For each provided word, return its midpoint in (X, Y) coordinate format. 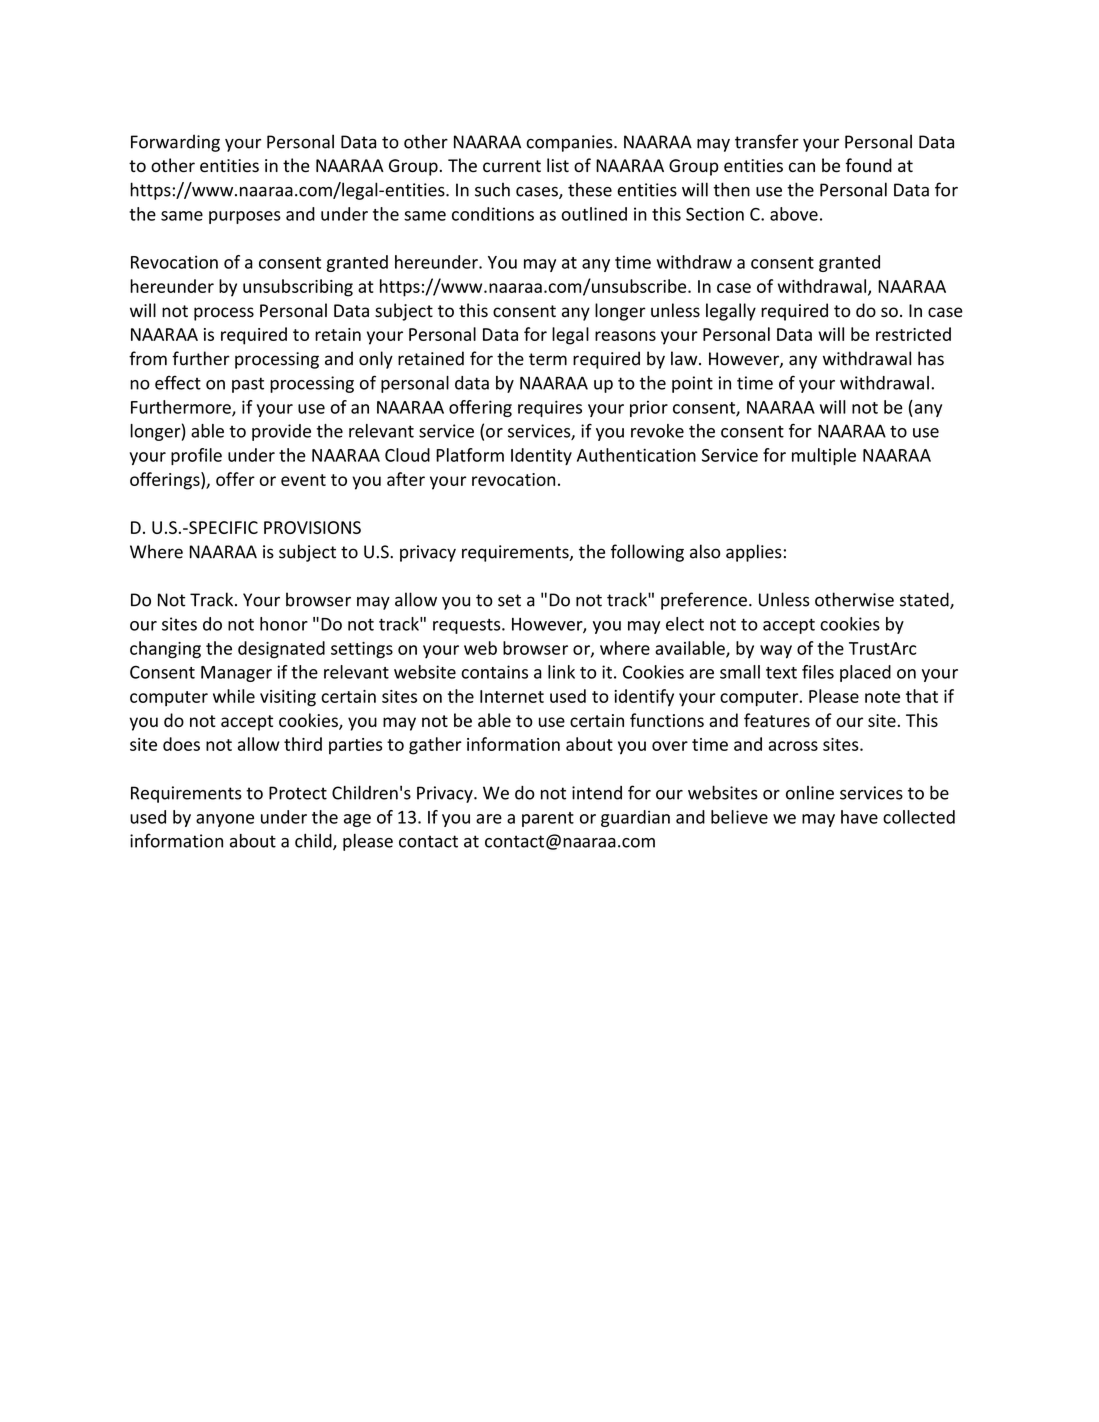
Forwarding (175, 143)
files (818, 672)
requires (550, 408)
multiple (824, 456)
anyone (225, 820)
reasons (625, 336)
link (561, 672)
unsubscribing (298, 288)
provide (281, 432)
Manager (236, 674)
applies (754, 553)
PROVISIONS (312, 527)
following (647, 553)
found (869, 165)
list (558, 165)
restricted (913, 334)
